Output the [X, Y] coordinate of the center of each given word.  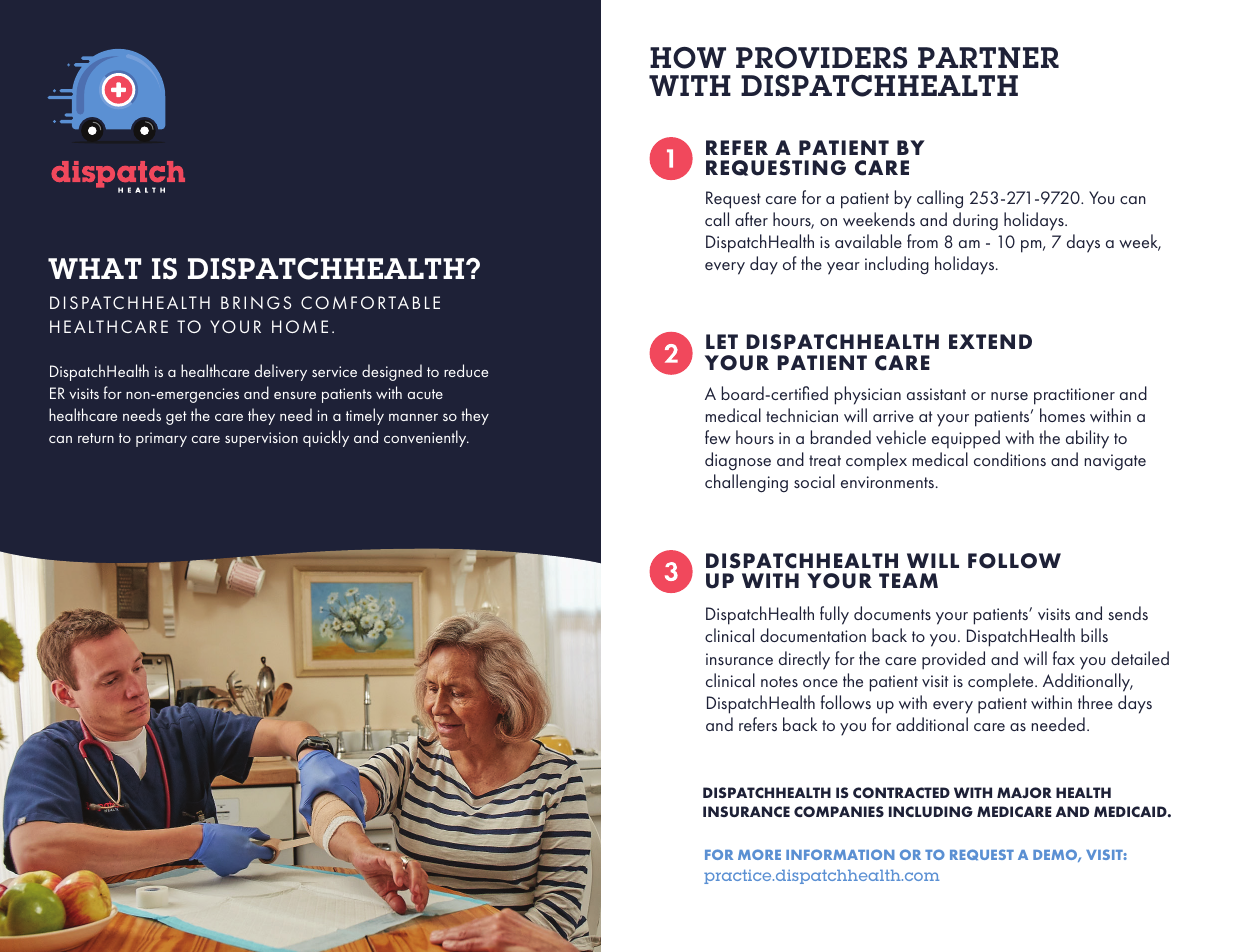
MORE [759, 854]
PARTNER [988, 57]
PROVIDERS [821, 58]
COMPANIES [839, 811]
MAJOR [1024, 792]
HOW [688, 58]
